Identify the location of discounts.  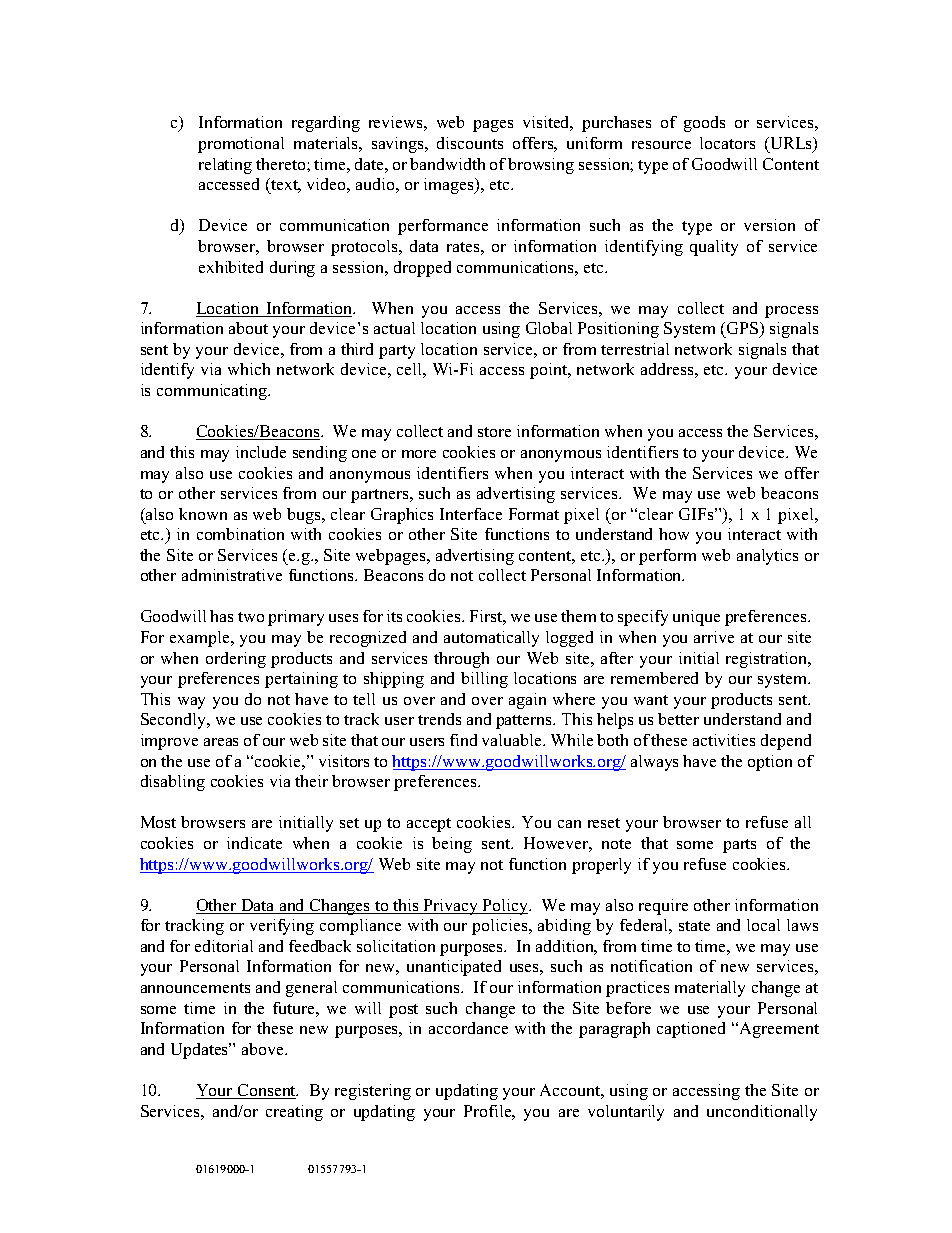
(470, 143).
